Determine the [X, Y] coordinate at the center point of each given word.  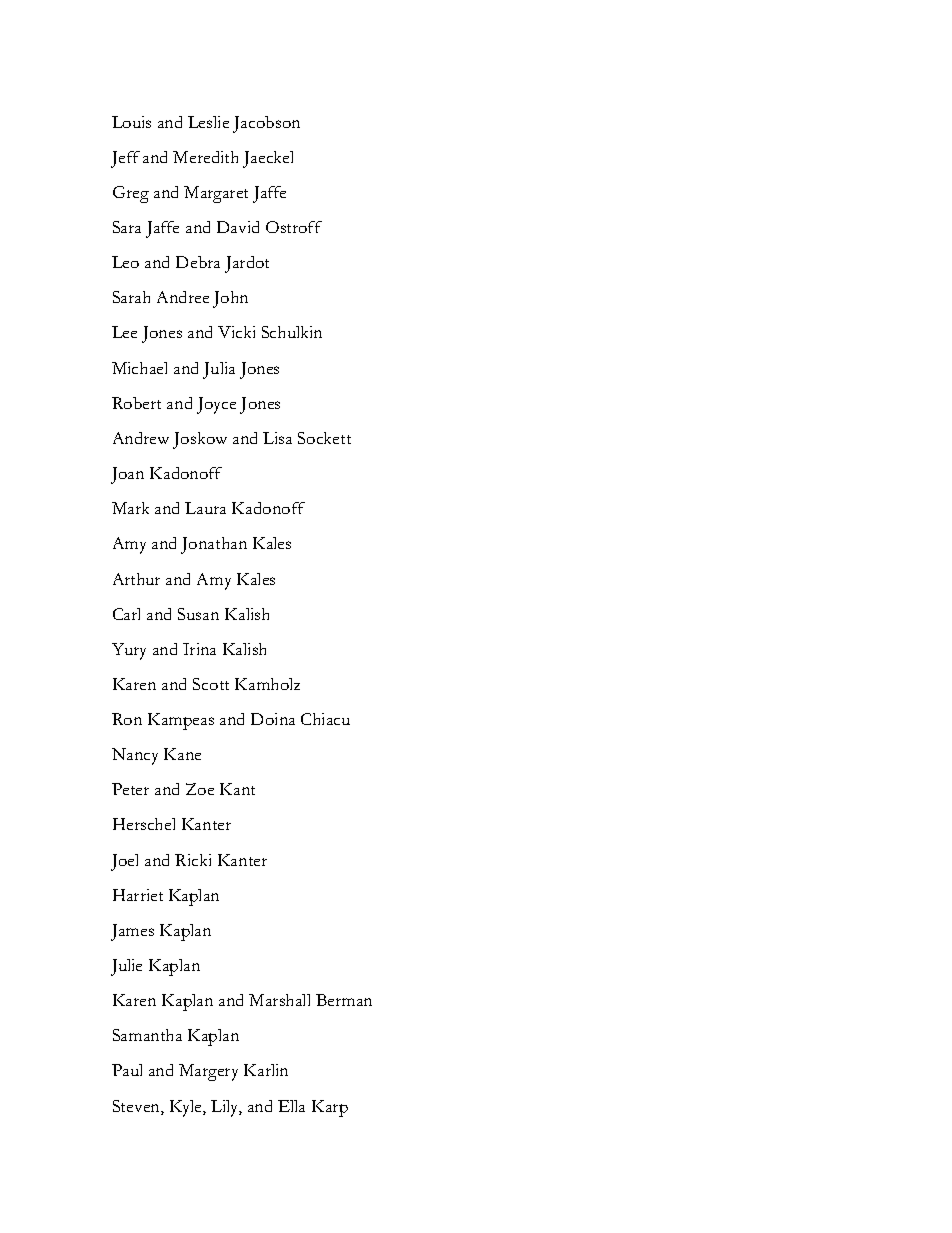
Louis [131, 122]
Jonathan [214, 545]
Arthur [136, 579]
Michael [139, 368]
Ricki [193, 860]
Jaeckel [268, 159]
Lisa [277, 438]
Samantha [147, 1035]
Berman [344, 1000]
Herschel [144, 824]
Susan [198, 614]
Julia [219, 370]
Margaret [216, 194]
